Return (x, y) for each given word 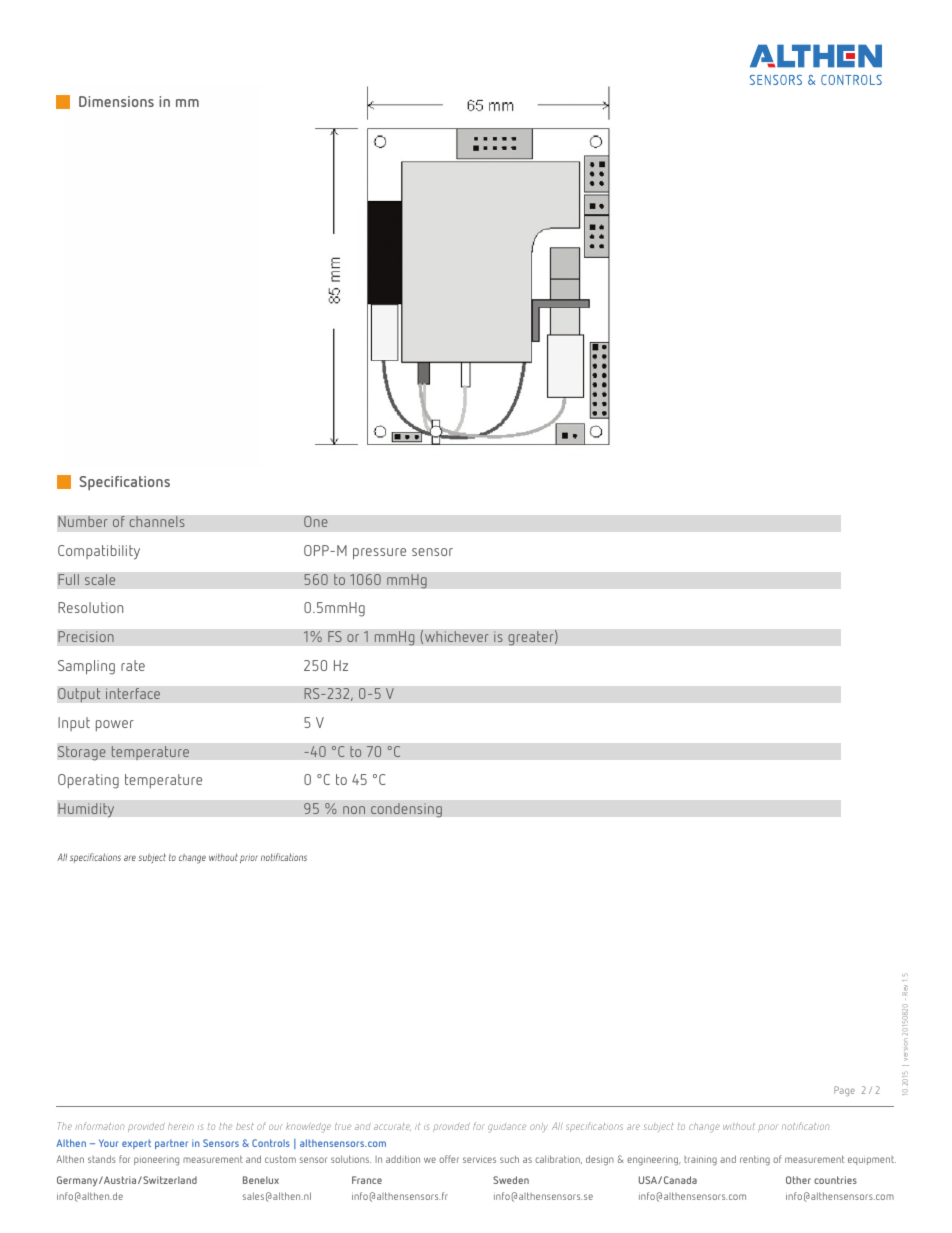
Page (844, 1091)
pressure (379, 554)
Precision (86, 637)
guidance (507, 1128)
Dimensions (116, 101)
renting (755, 1160)
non (354, 810)
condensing (406, 810)
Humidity (86, 810)
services (479, 1160)
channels (157, 522)
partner (171, 1144)
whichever (457, 637)
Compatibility (99, 552)
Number (83, 522)
